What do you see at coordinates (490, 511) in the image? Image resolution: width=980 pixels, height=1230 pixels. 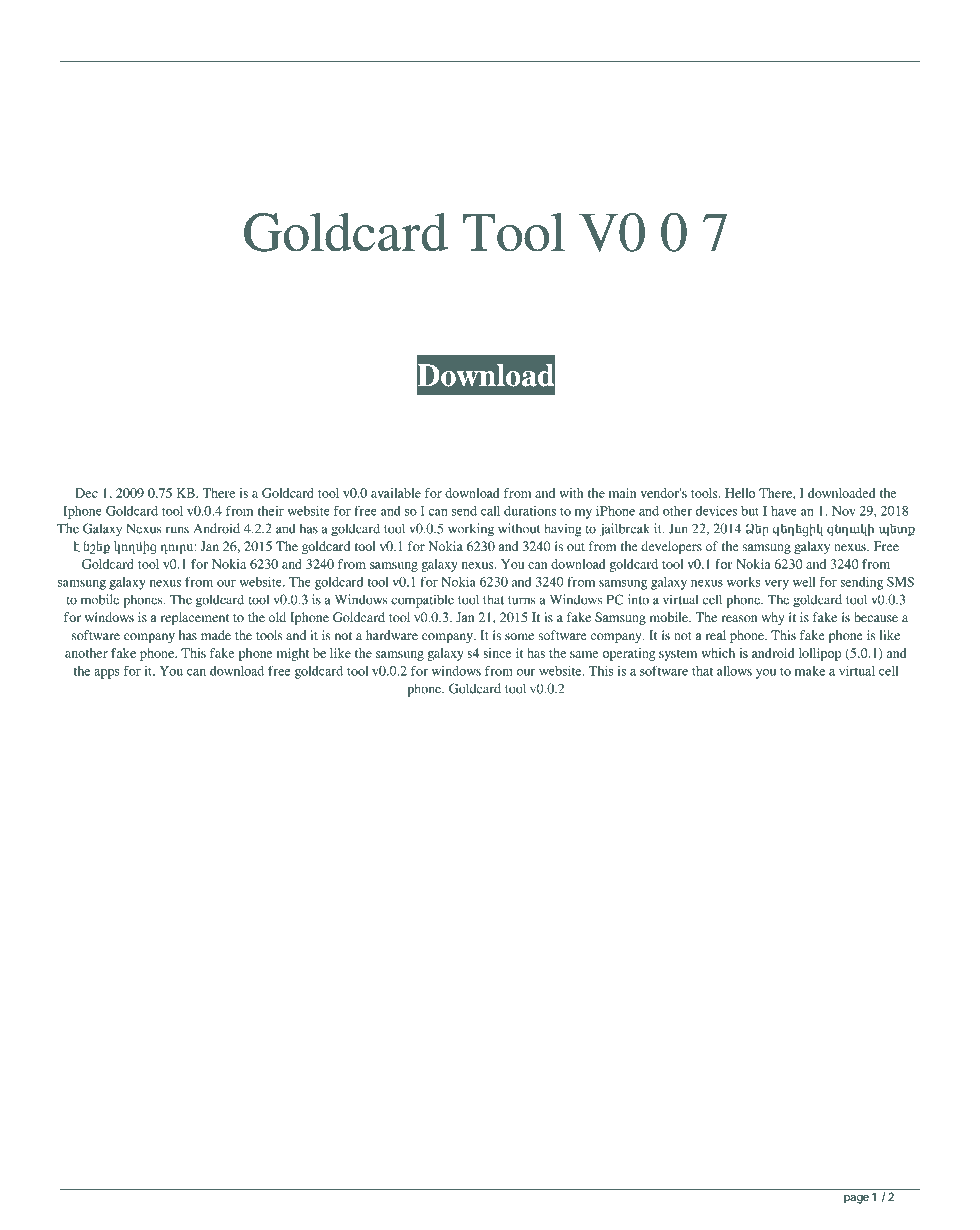 I see `call` at bounding box center [490, 511].
